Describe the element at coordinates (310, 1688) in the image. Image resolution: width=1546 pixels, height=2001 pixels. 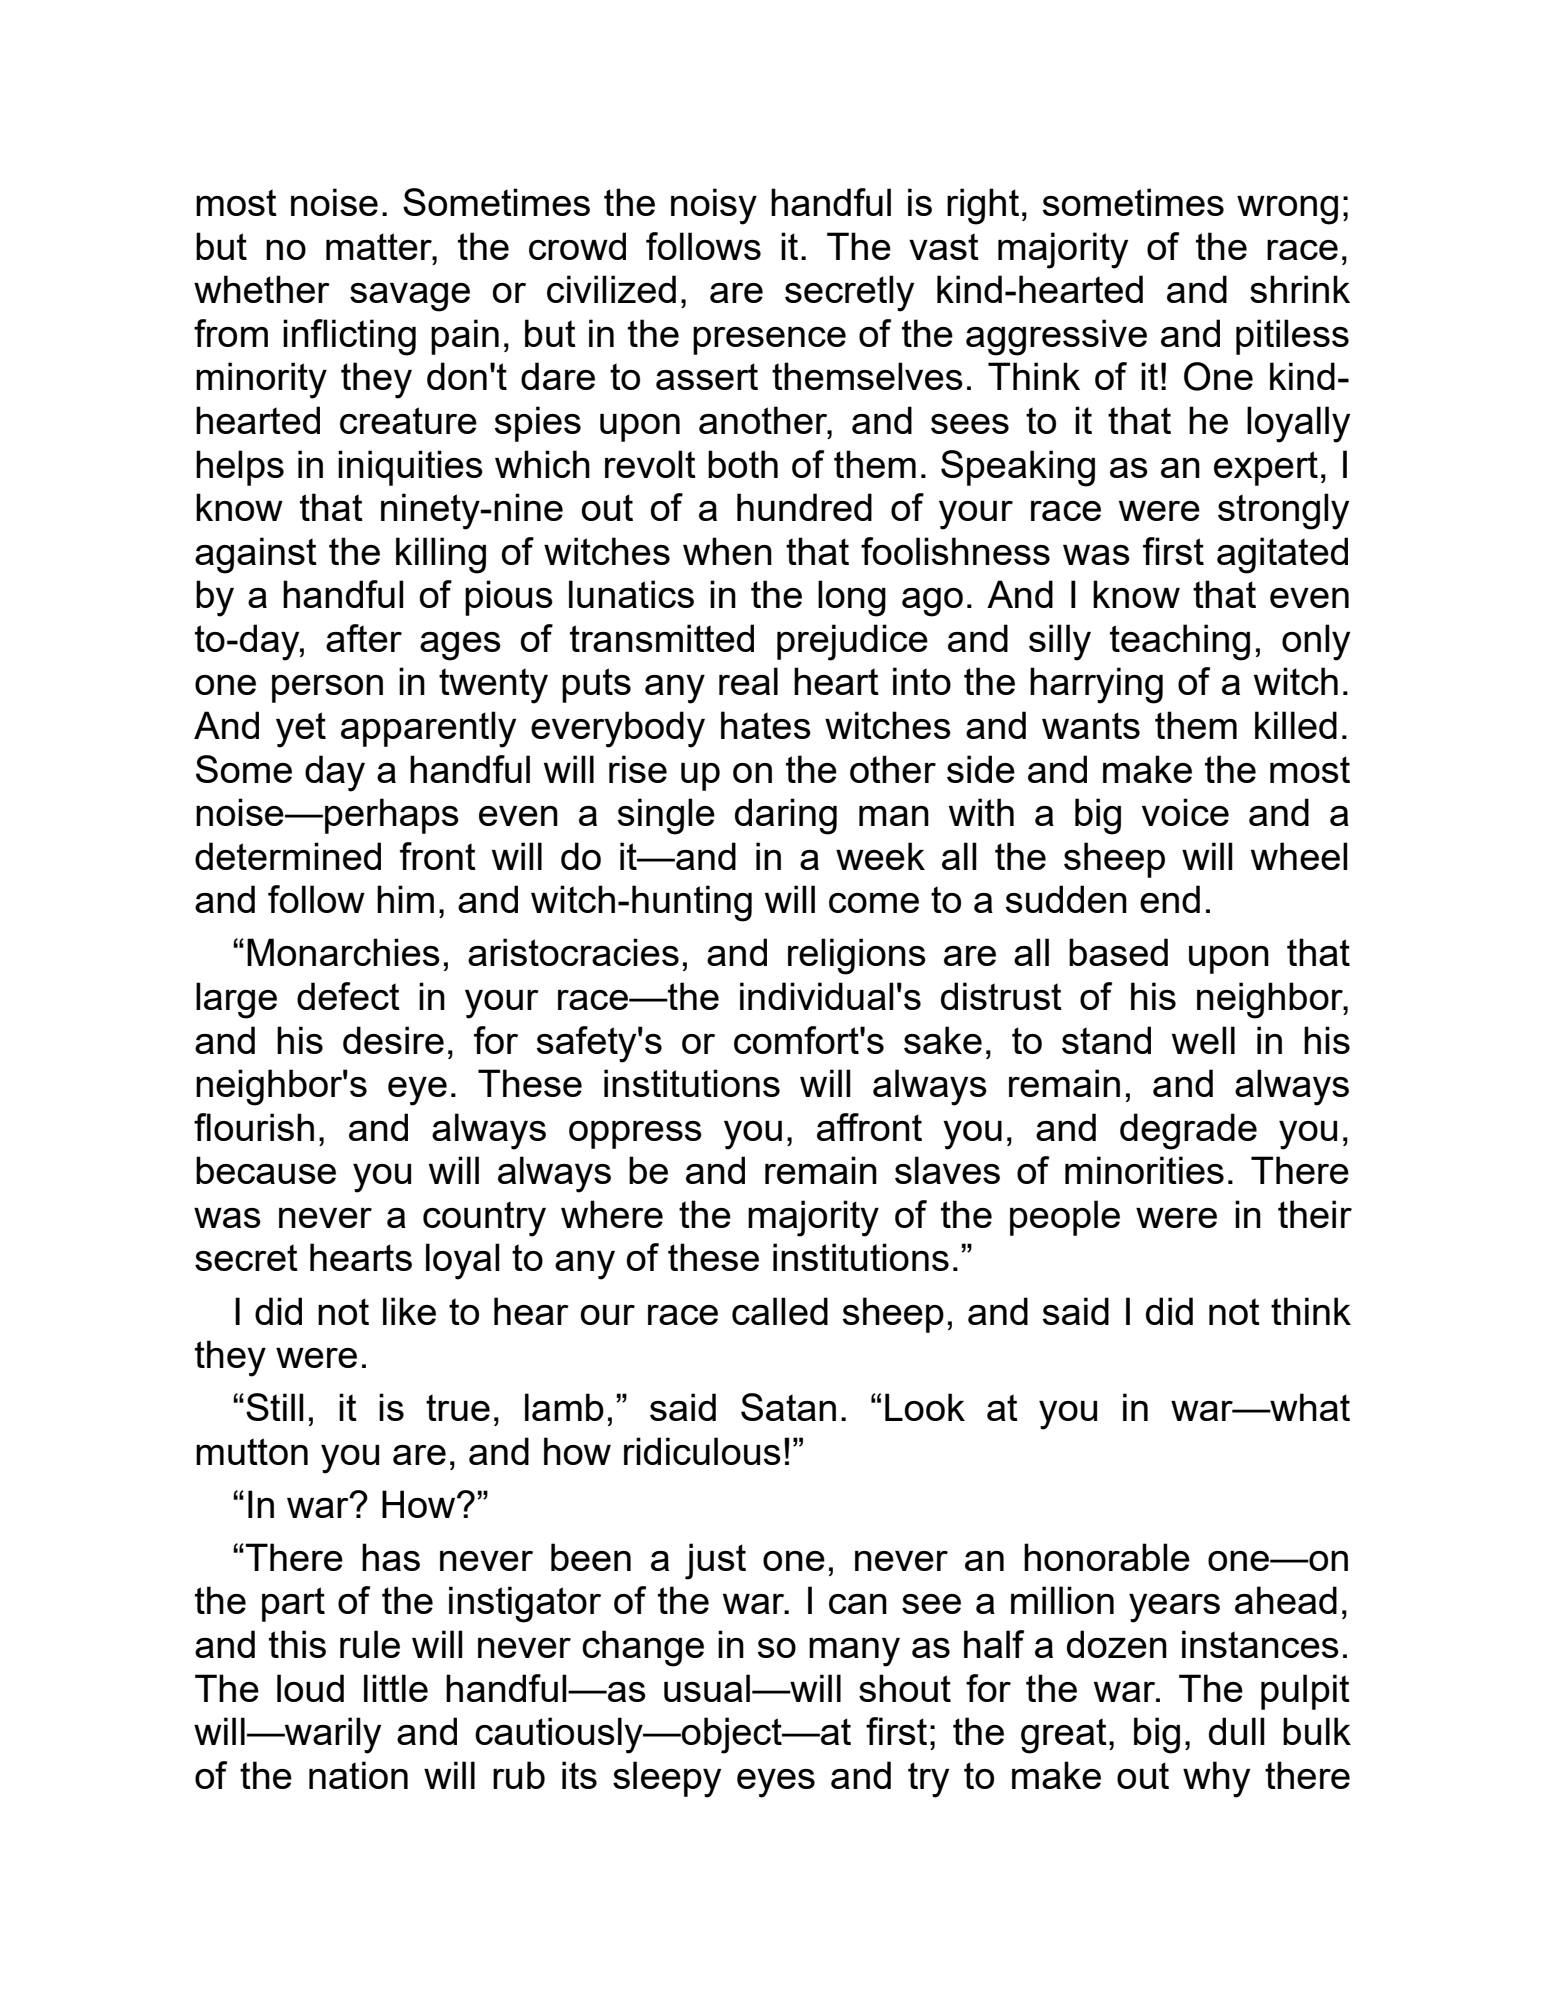
I see `loud` at that location.
